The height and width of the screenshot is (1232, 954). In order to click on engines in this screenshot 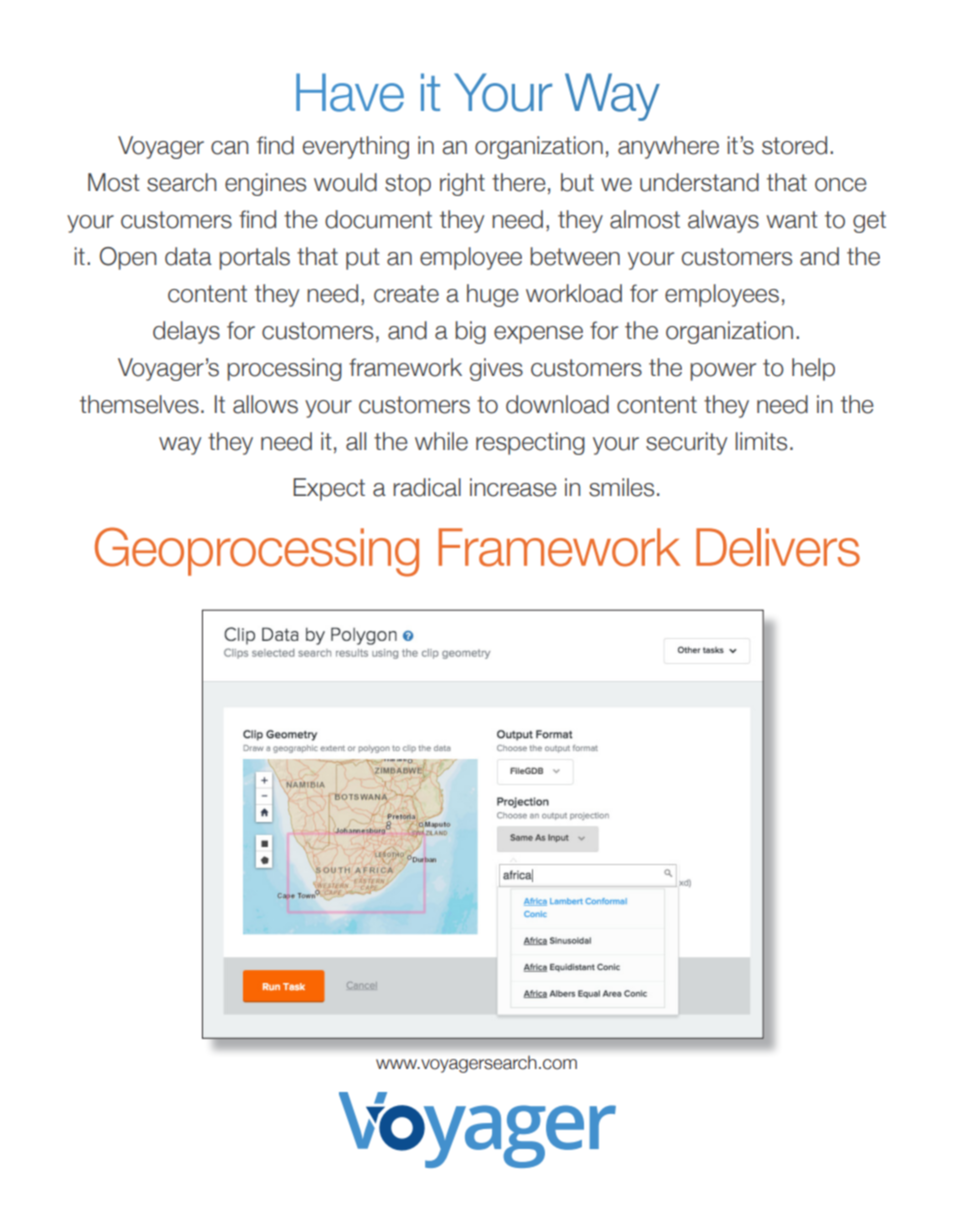, I will do `click(265, 184)`.
